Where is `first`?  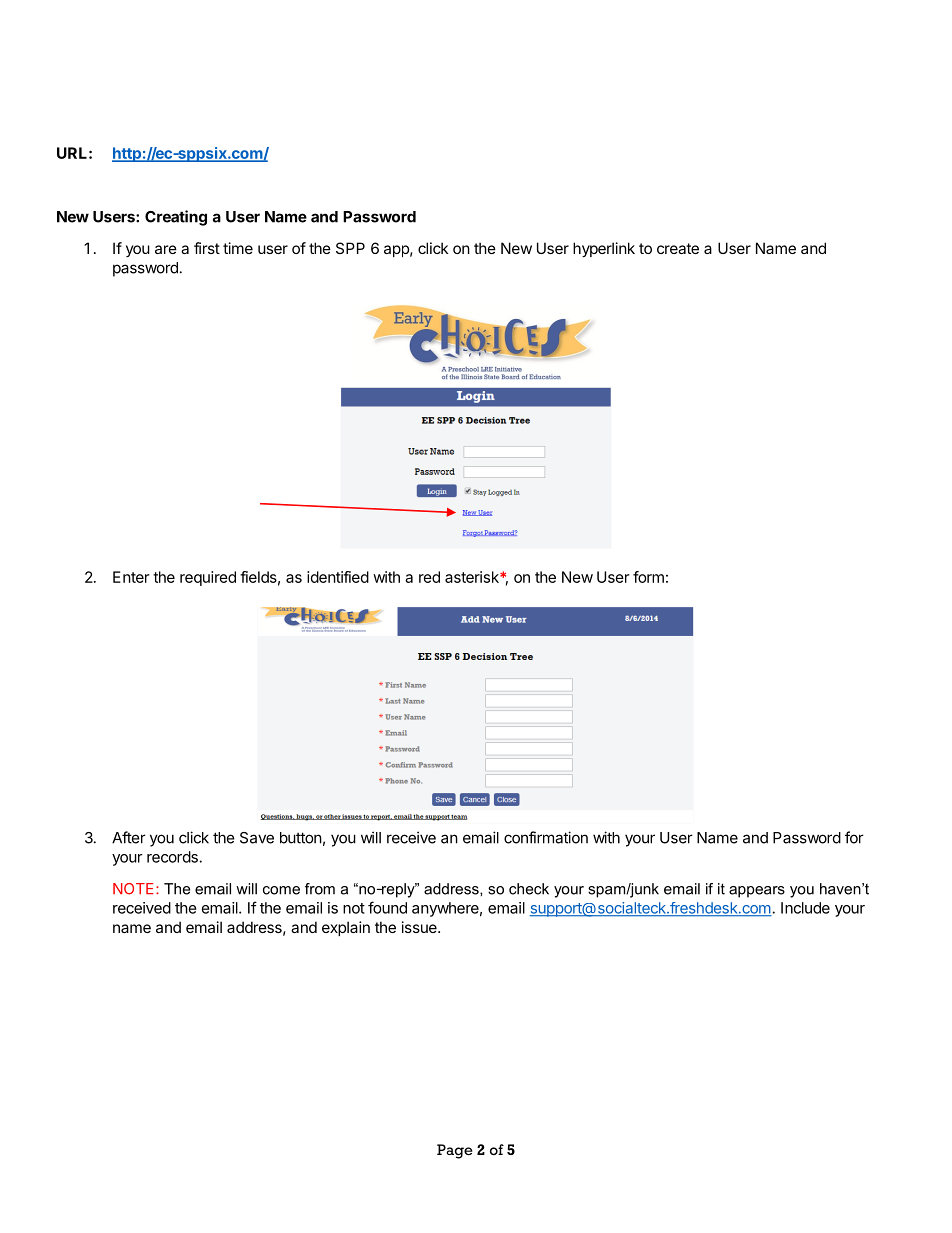 first is located at coordinates (207, 248).
